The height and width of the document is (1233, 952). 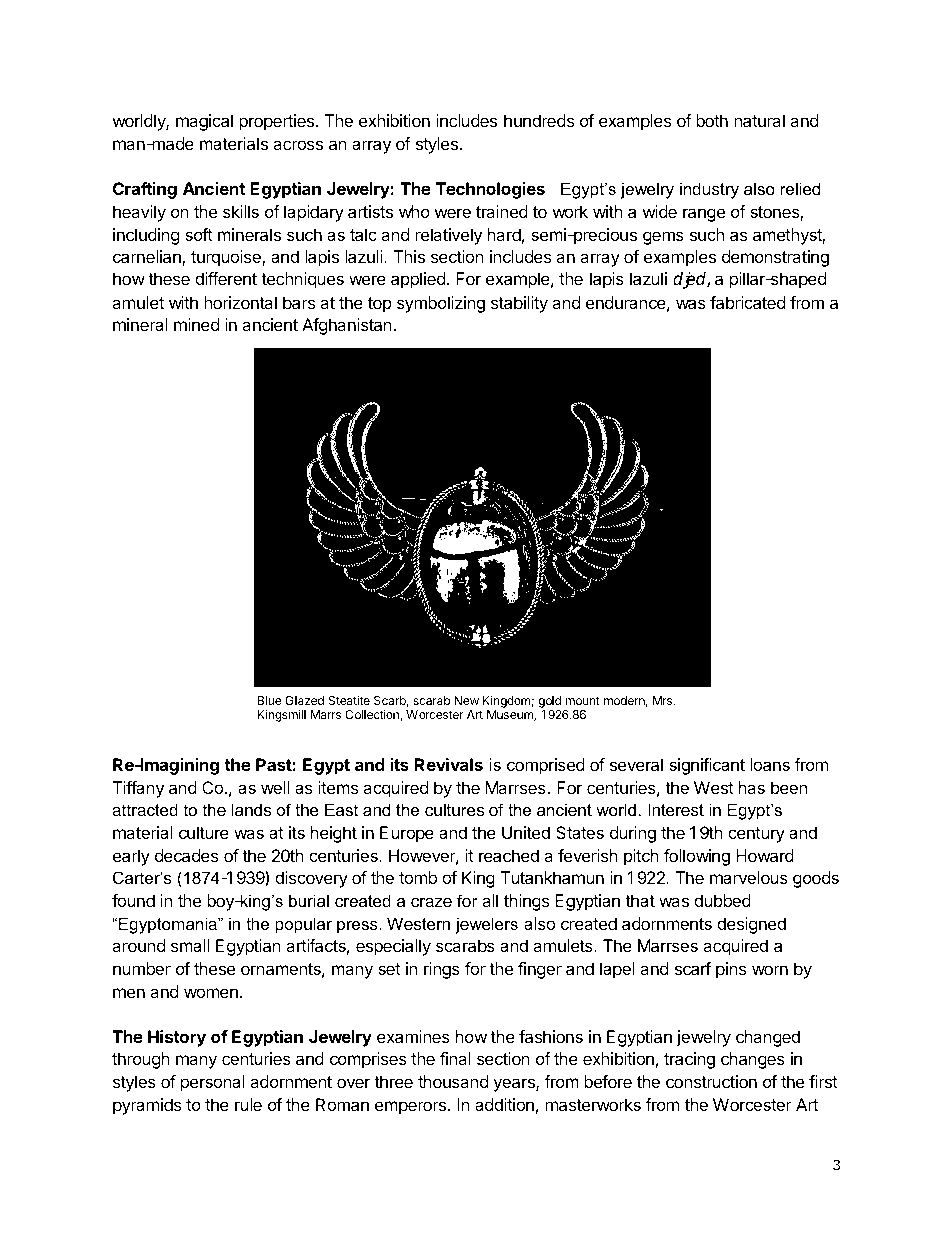 I want to click on Blue, so click(x=270, y=700).
